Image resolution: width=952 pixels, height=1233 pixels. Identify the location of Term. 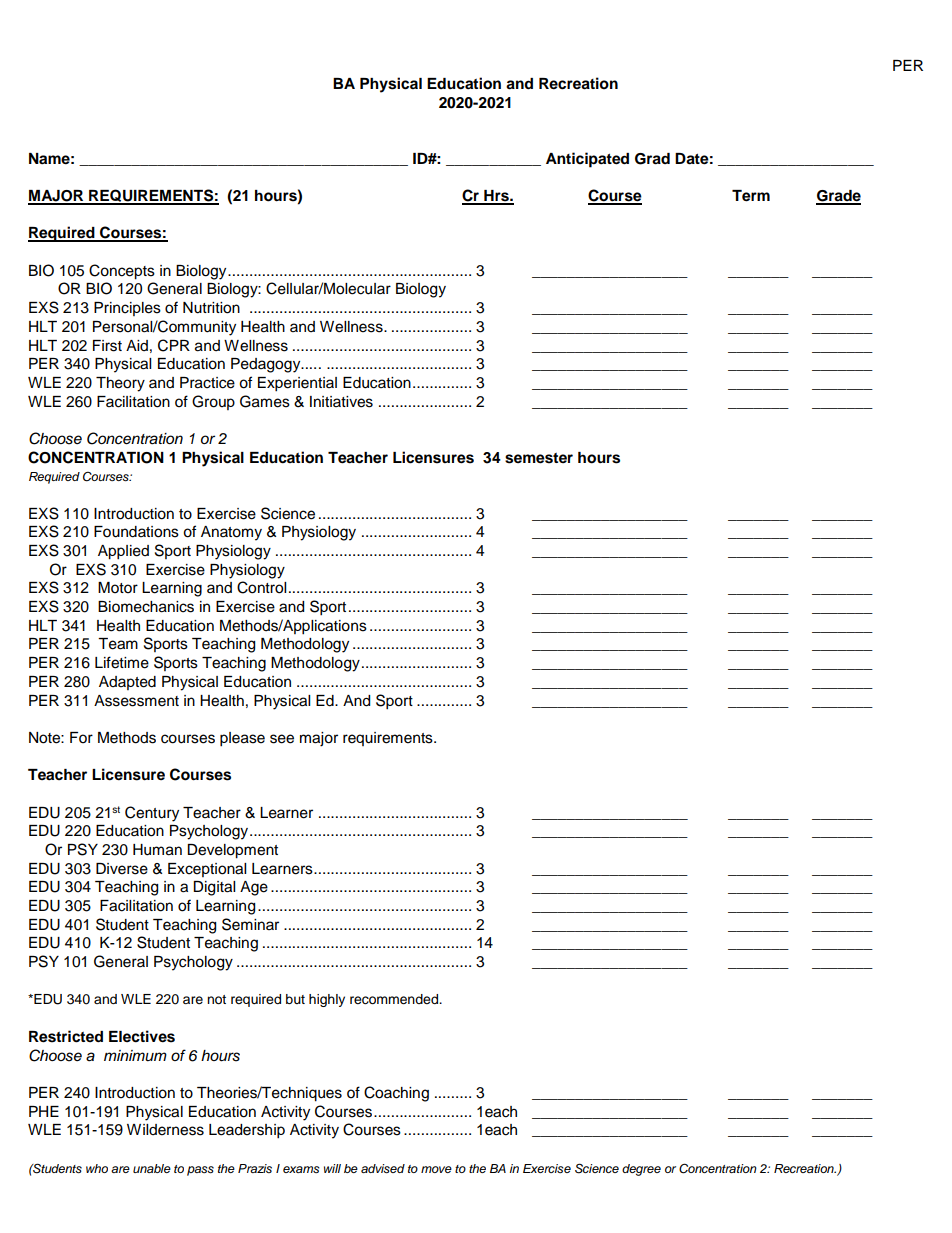
(751, 196).
